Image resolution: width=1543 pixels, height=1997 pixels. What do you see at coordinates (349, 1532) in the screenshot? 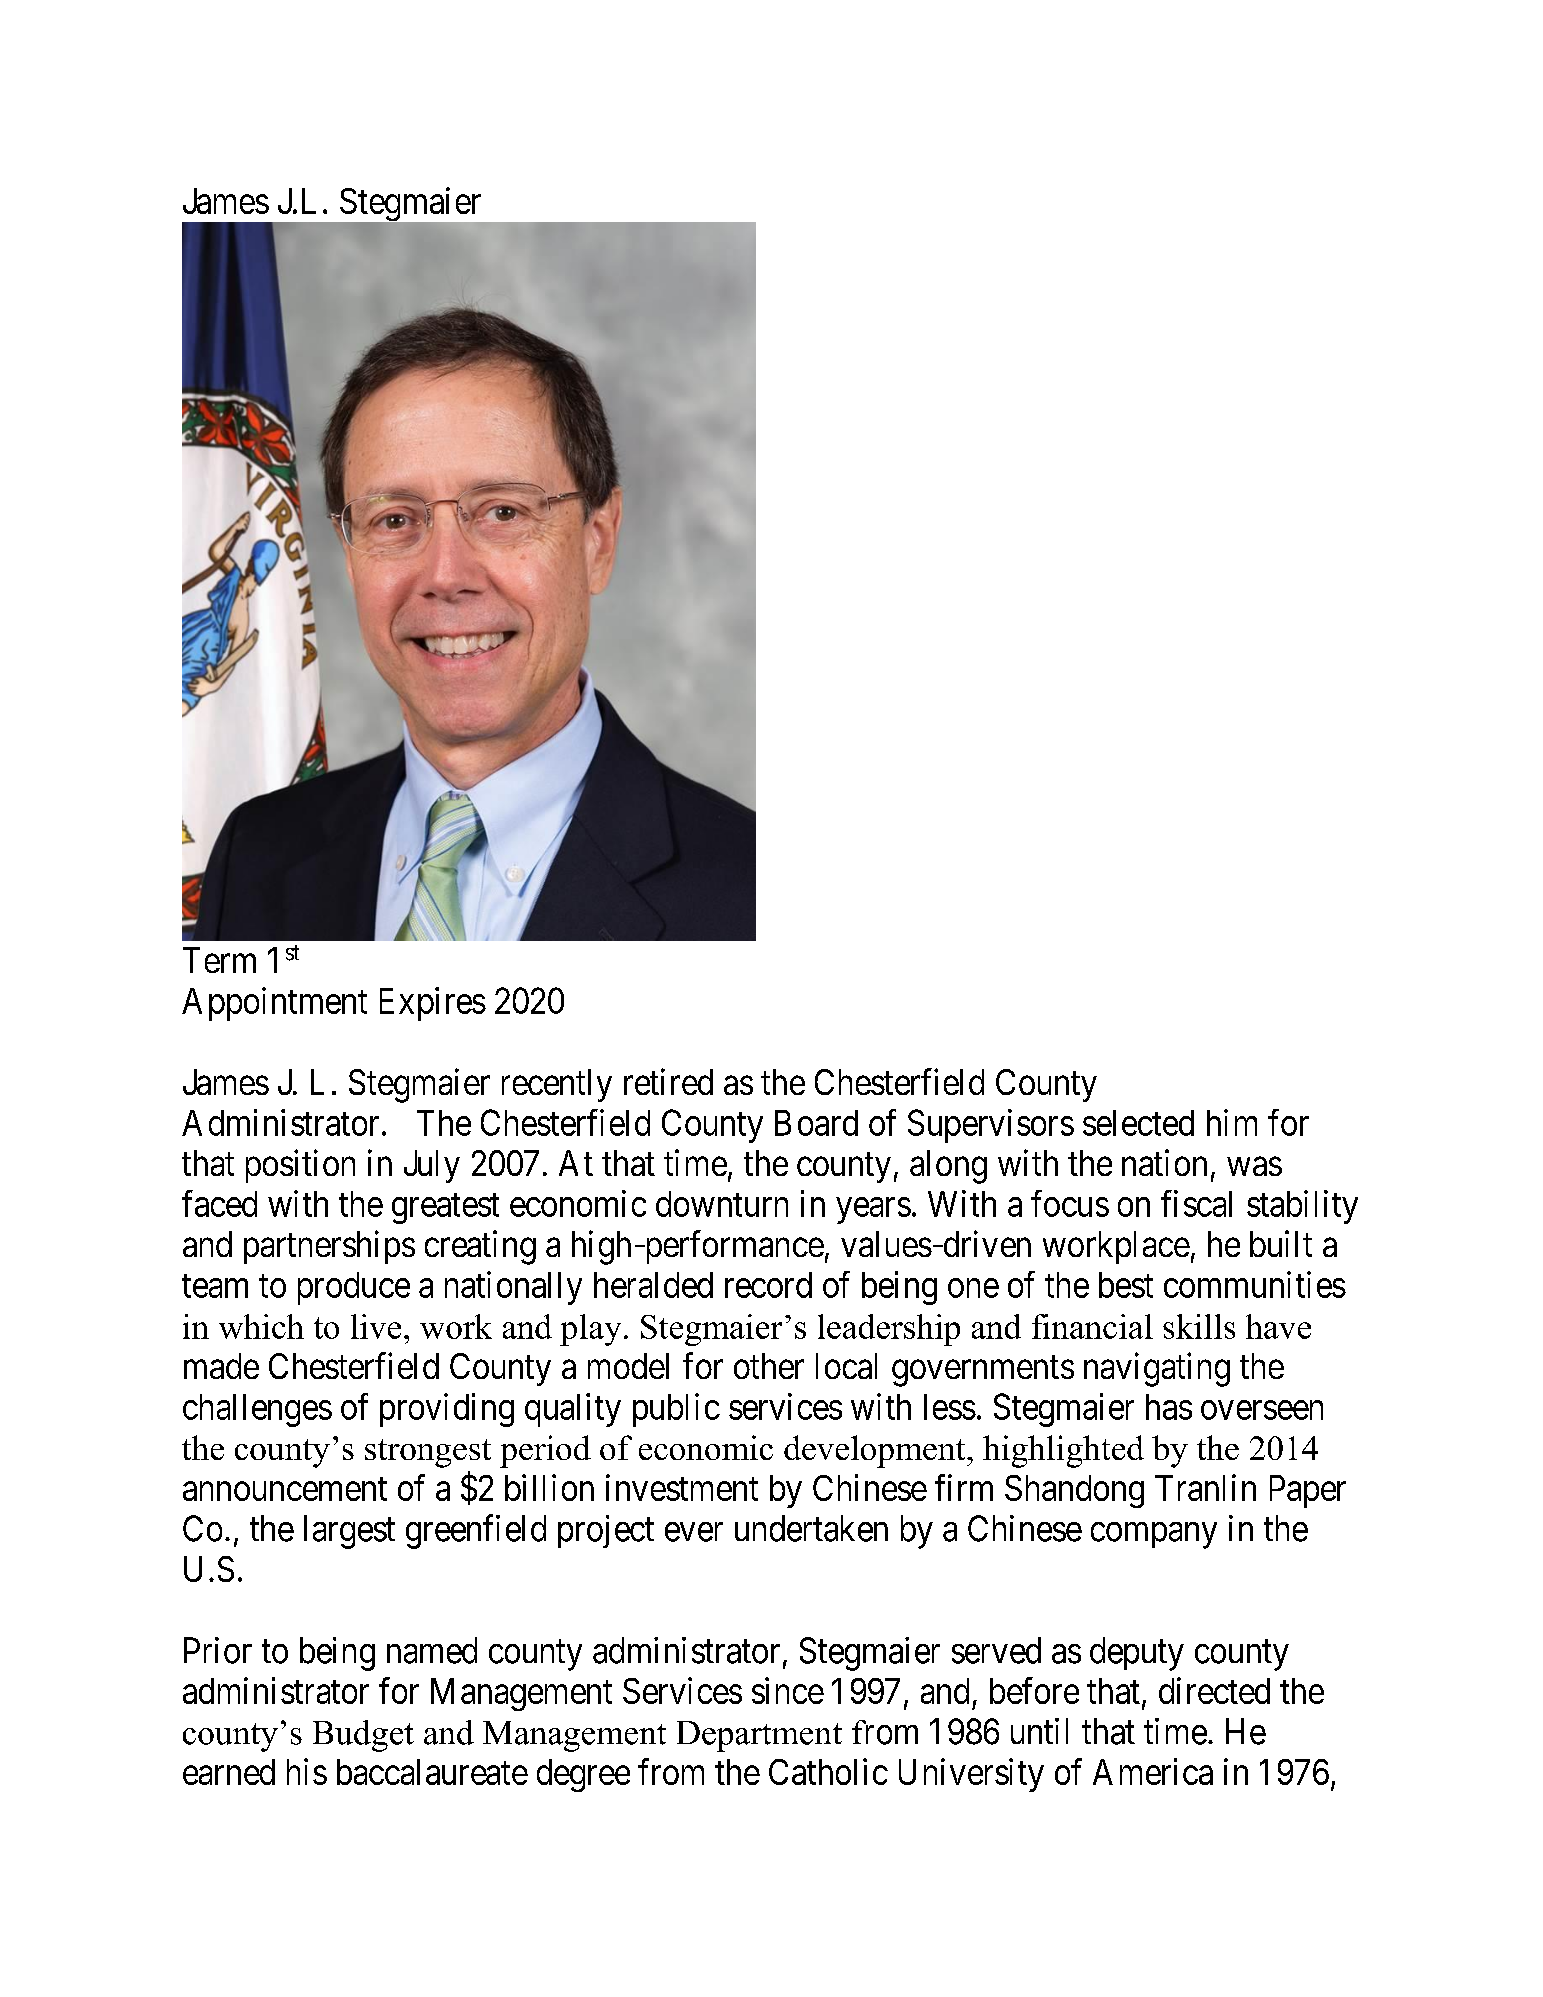
I see `largest` at bounding box center [349, 1532].
